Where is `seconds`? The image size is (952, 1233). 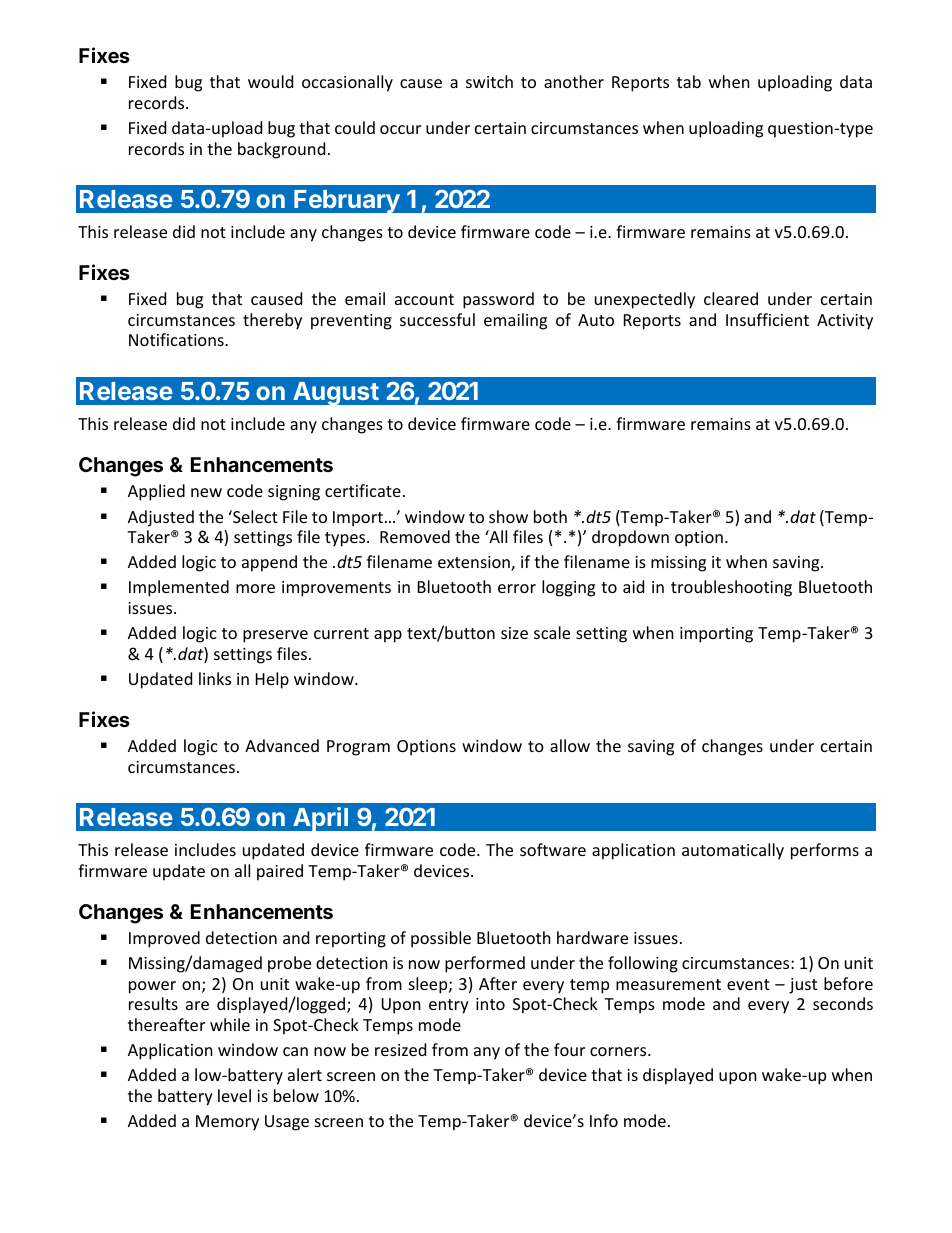 seconds is located at coordinates (843, 1003).
